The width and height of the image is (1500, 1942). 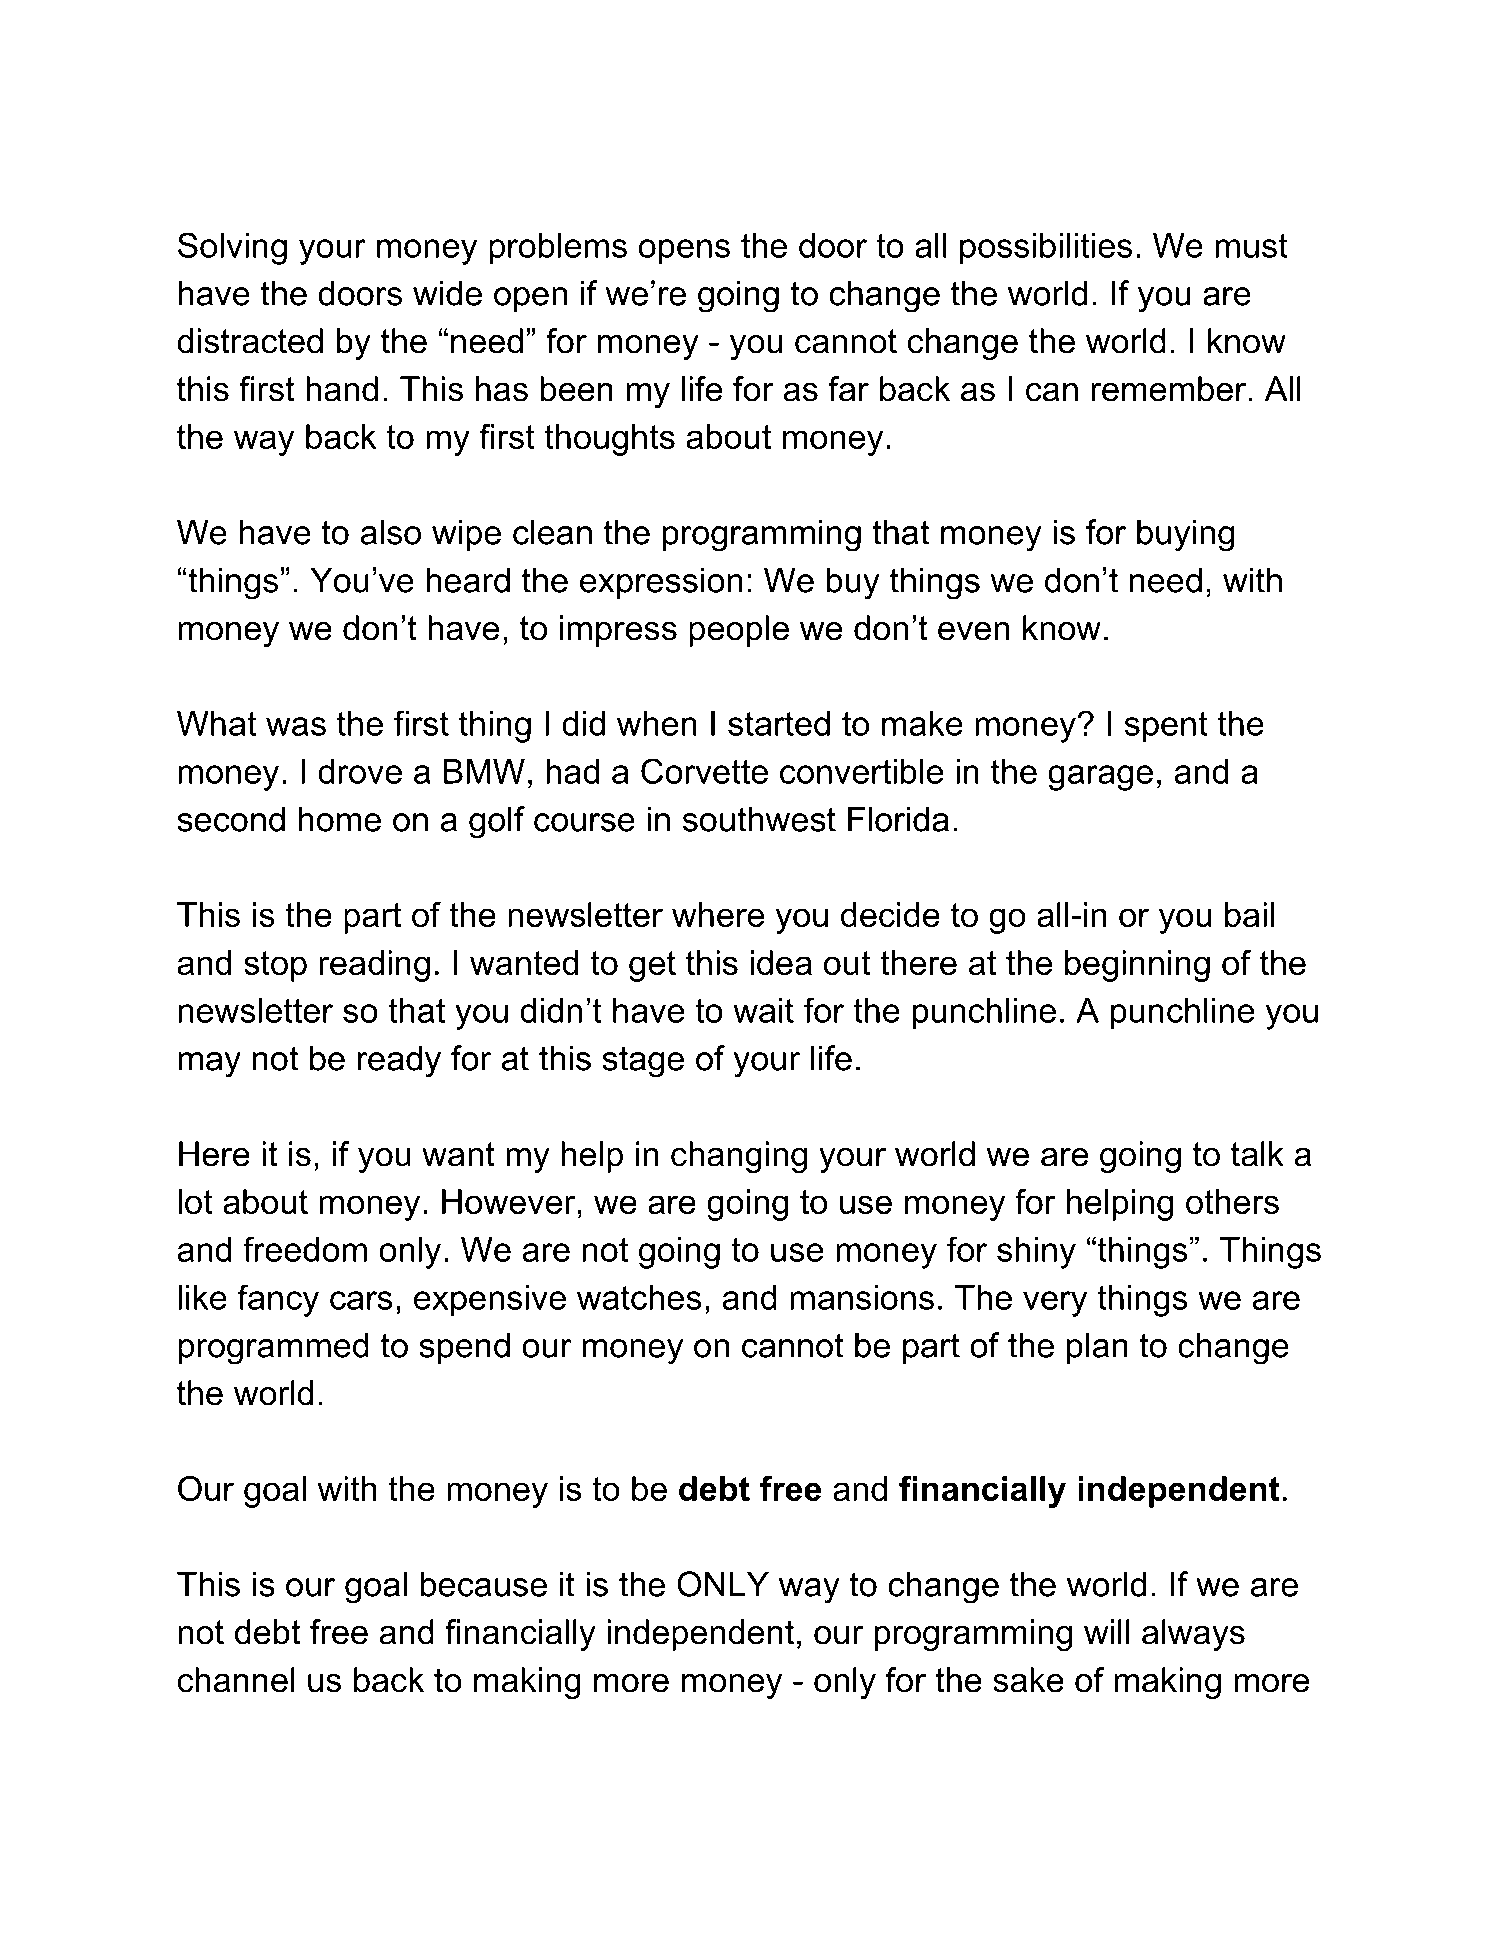 What do you see at coordinates (781, 962) in the image?
I see `idea` at bounding box center [781, 962].
